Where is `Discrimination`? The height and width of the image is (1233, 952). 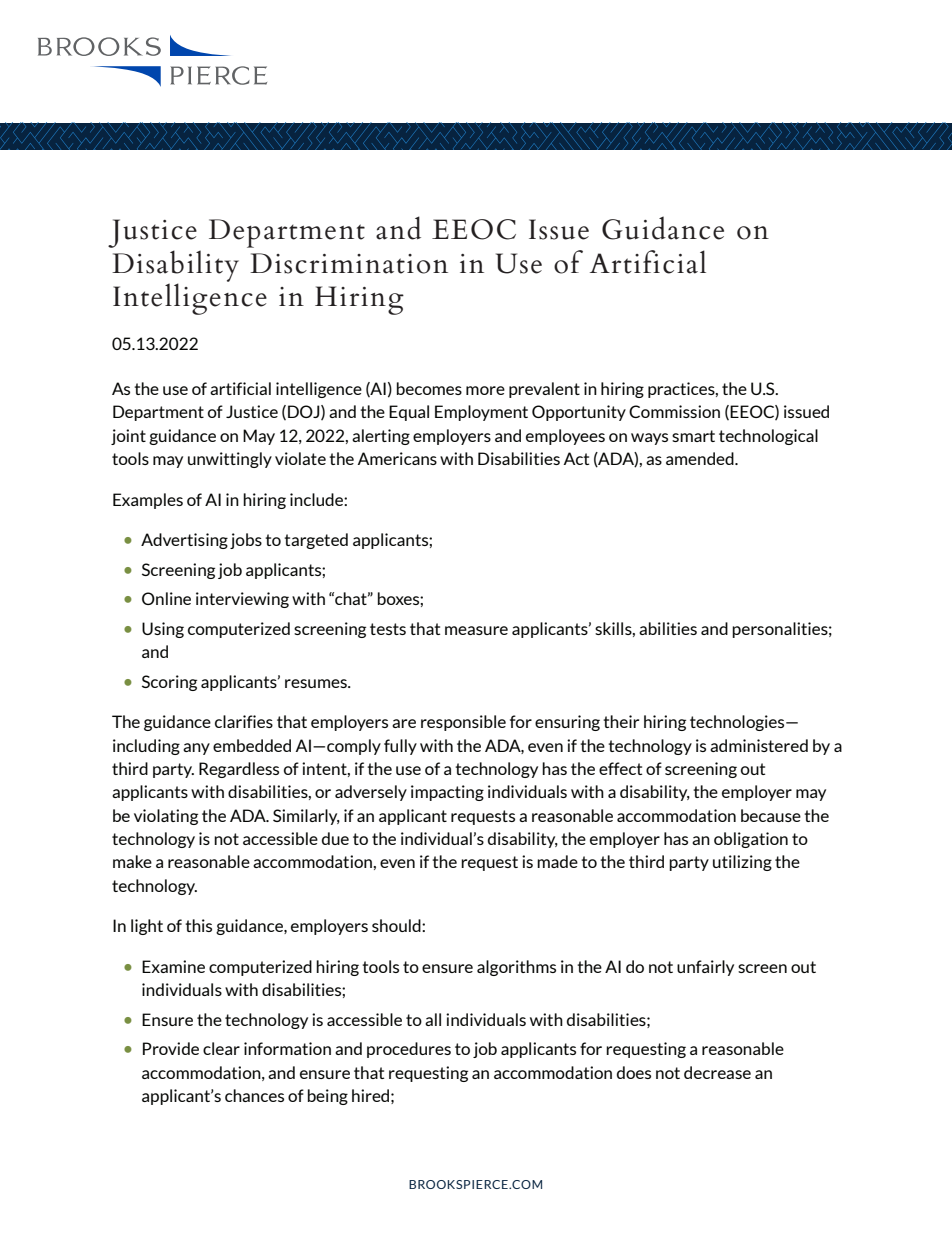
Discrimination is located at coordinates (349, 263).
